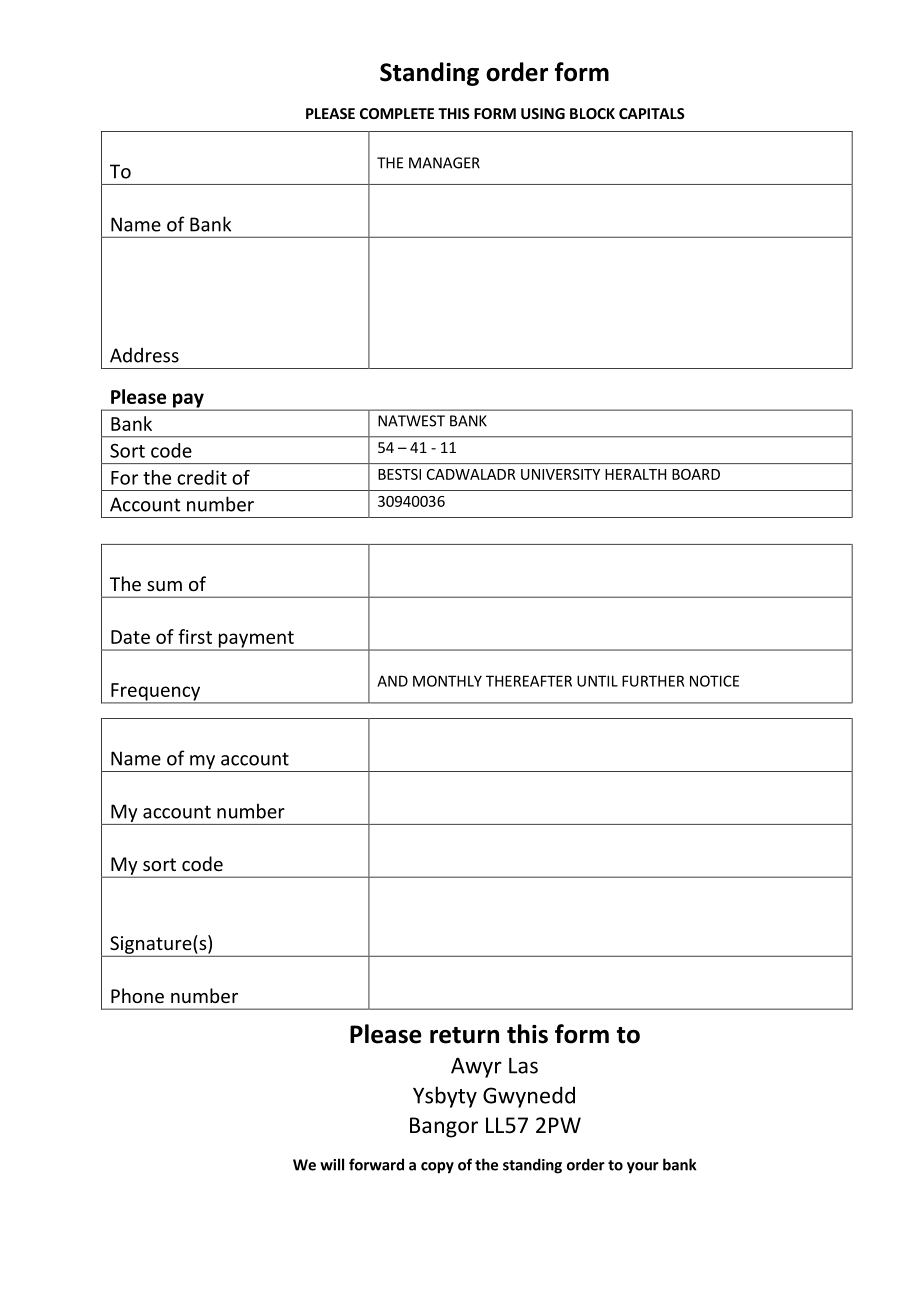  I want to click on CAPITALS, so click(652, 113).
